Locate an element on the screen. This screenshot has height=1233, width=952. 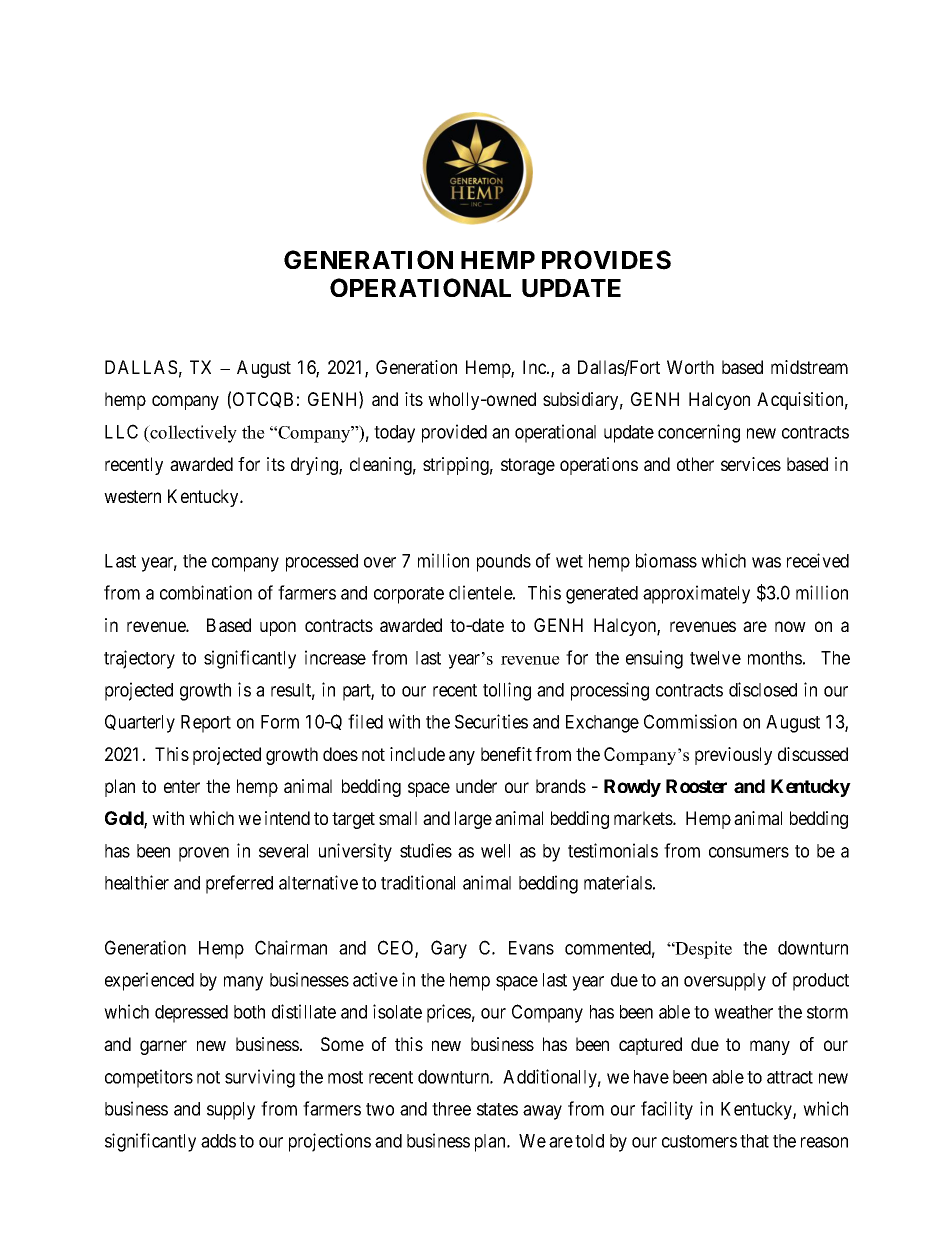
collectively is located at coordinates (192, 434).
